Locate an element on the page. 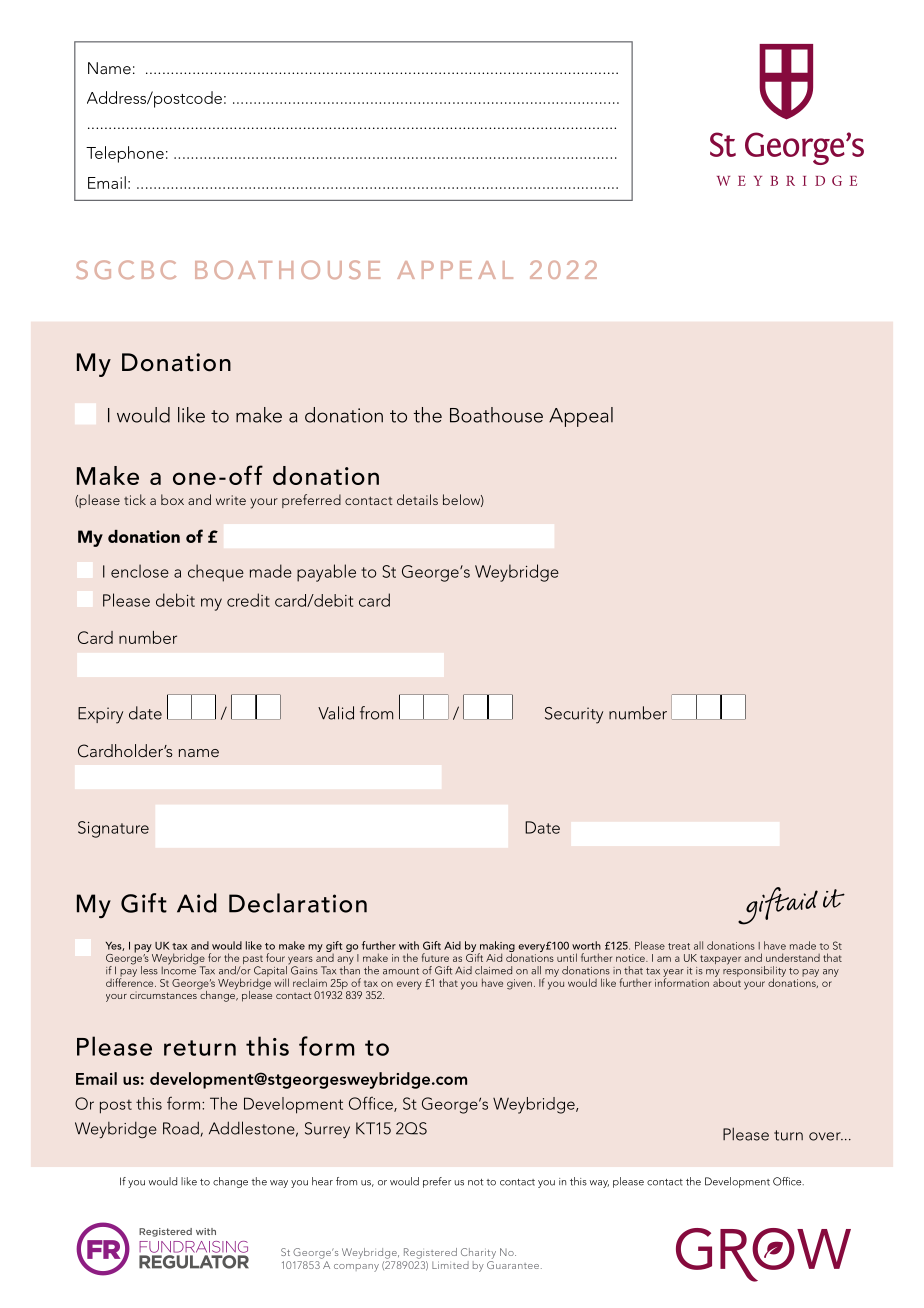 The image size is (924, 1308). Telephone is located at coordinates (125, 154).
